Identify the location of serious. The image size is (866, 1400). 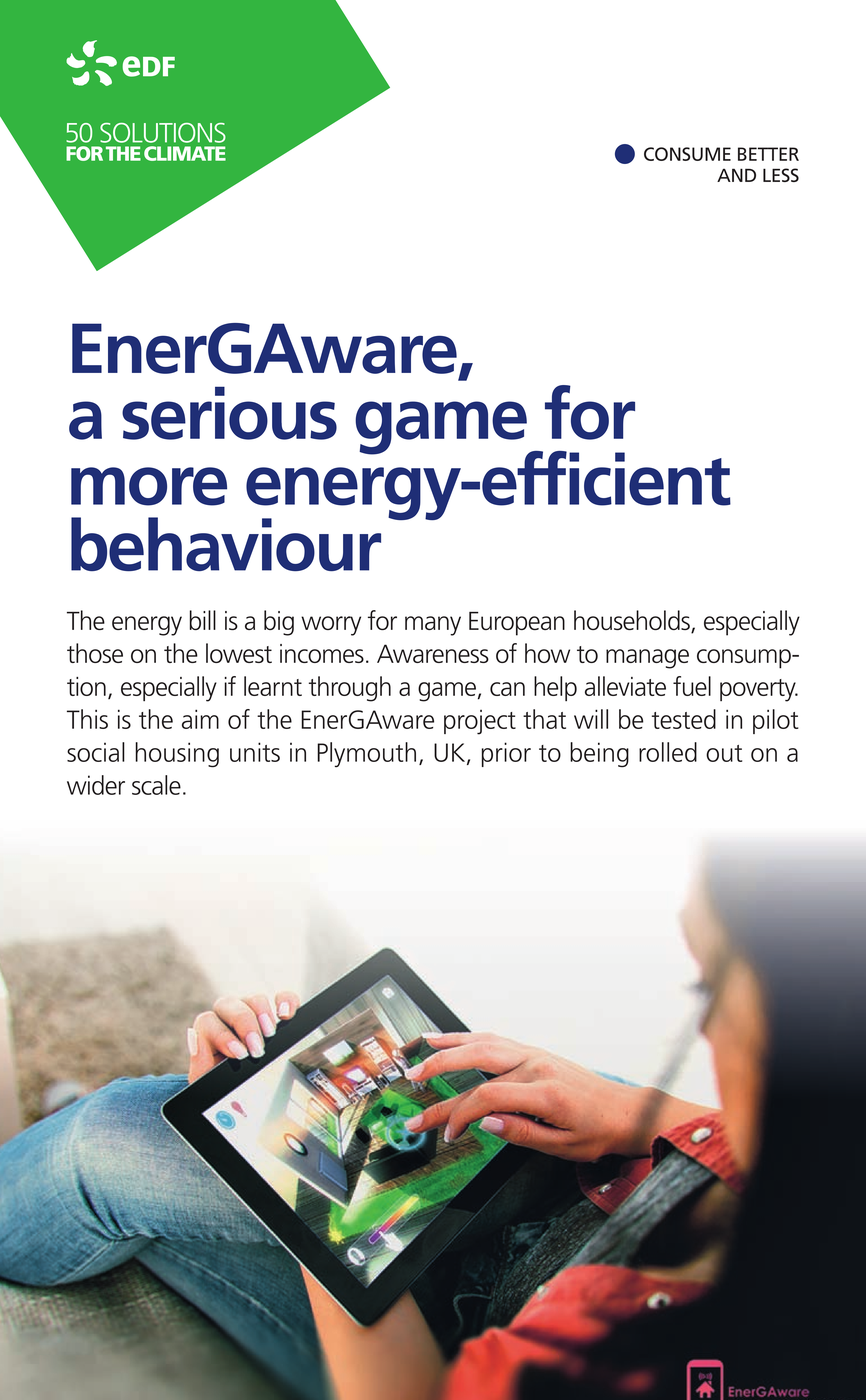
(229, 413).
